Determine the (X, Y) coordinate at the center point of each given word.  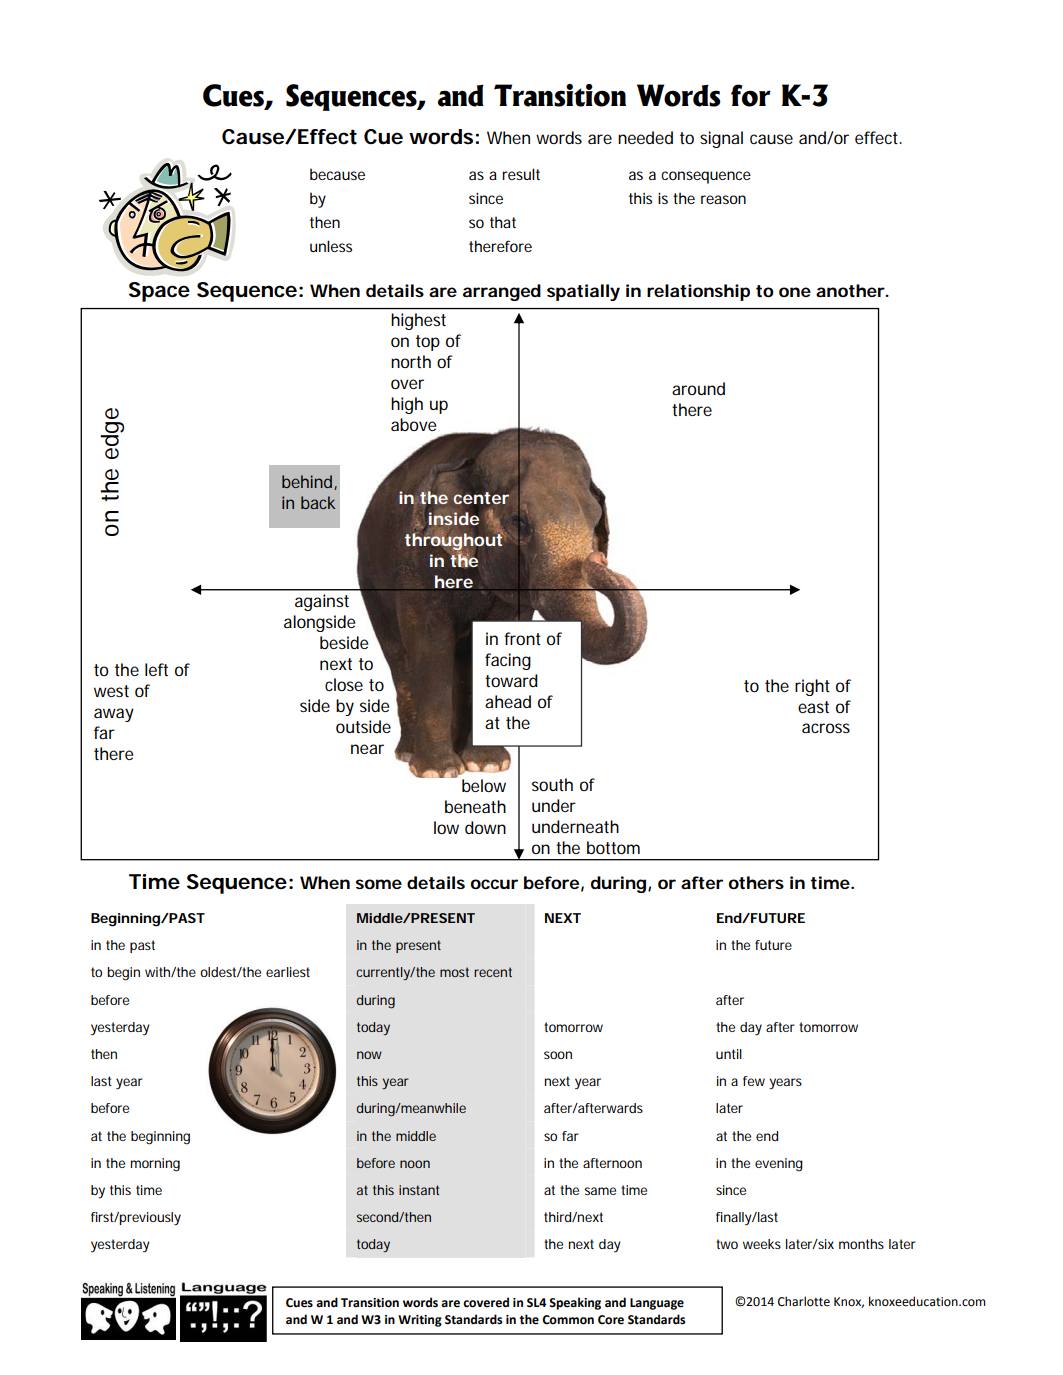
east (813, 707)
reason (723, 199)
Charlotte (804, 1301)
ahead (508, 701)
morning (155, 1165)
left (156, 669)
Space (159, 292)
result (521, 174)
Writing (420, 1321)
